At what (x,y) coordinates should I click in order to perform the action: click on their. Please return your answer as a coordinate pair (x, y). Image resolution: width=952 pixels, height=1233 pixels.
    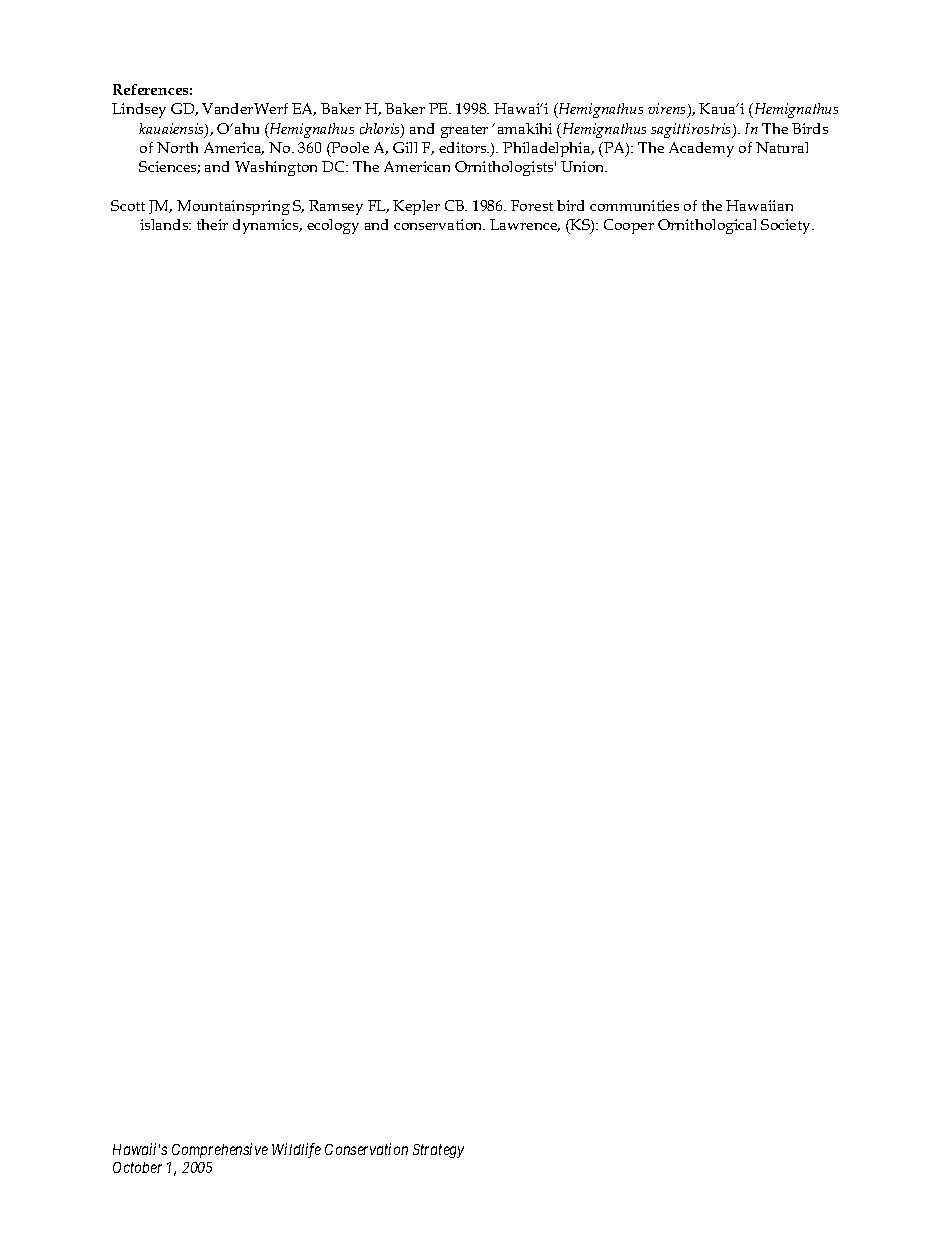
    Looking at the image, I should click on (212, 224).
